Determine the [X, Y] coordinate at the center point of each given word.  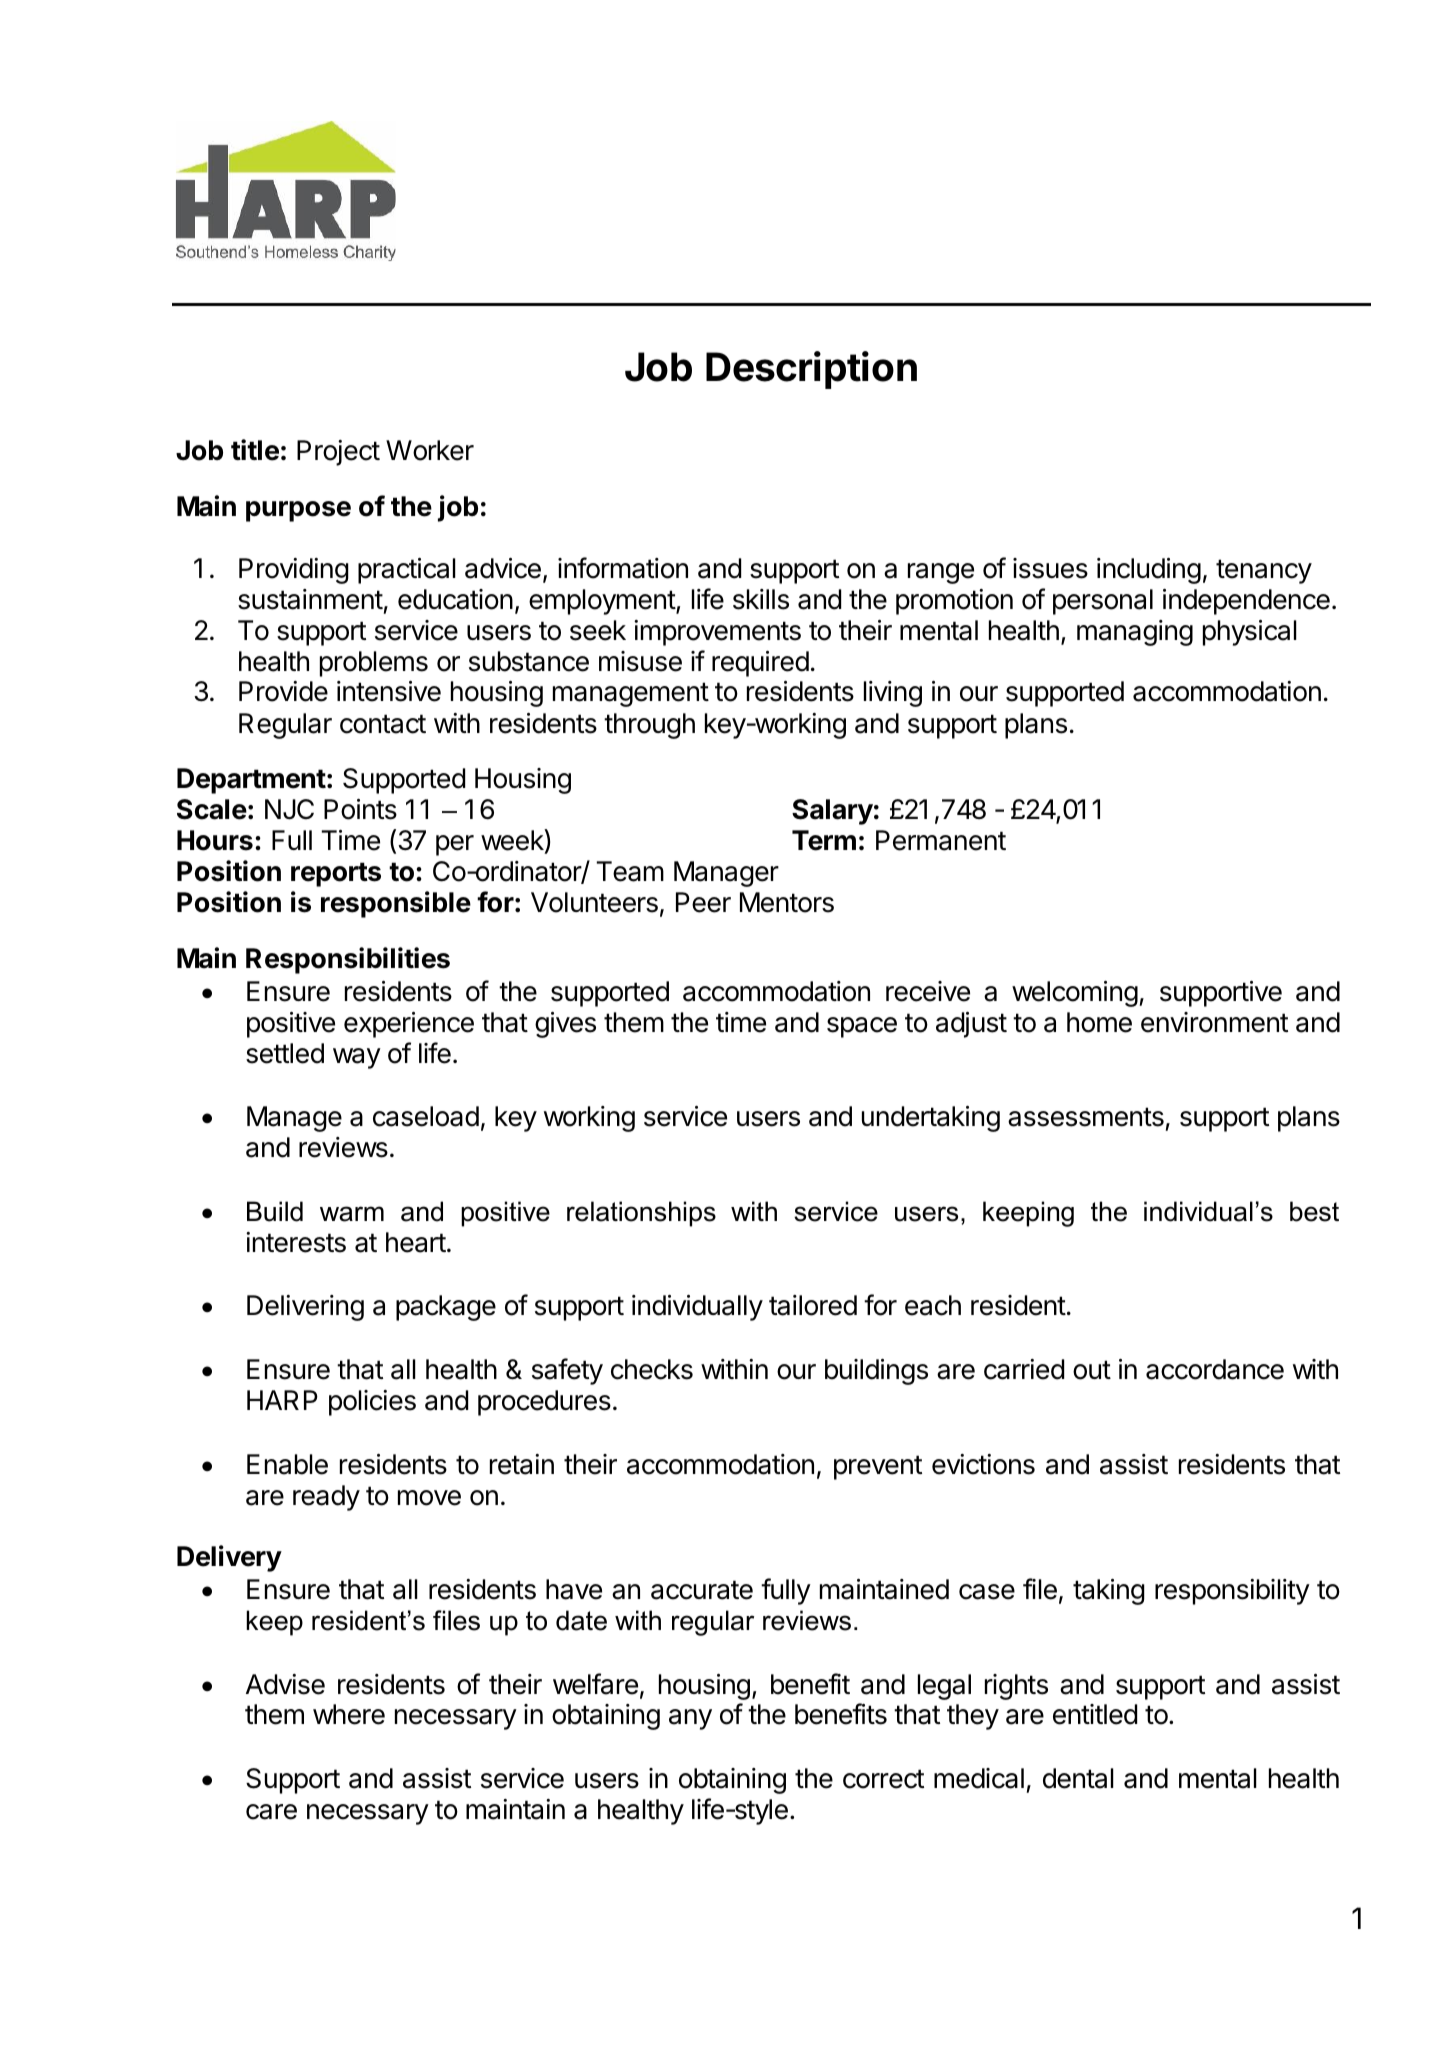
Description [811, 370]
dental [1078, 1778]
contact [383, 724]
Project [338, 453]
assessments [1086, 1117]
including [1149, 571]
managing [1135, 633]
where [349, 1714]
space [862, 1027]
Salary [832, 812]
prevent [878, 1467]
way [357, 1058]
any [690, 1719]
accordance [1215, 1369]
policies [372, 1403]
